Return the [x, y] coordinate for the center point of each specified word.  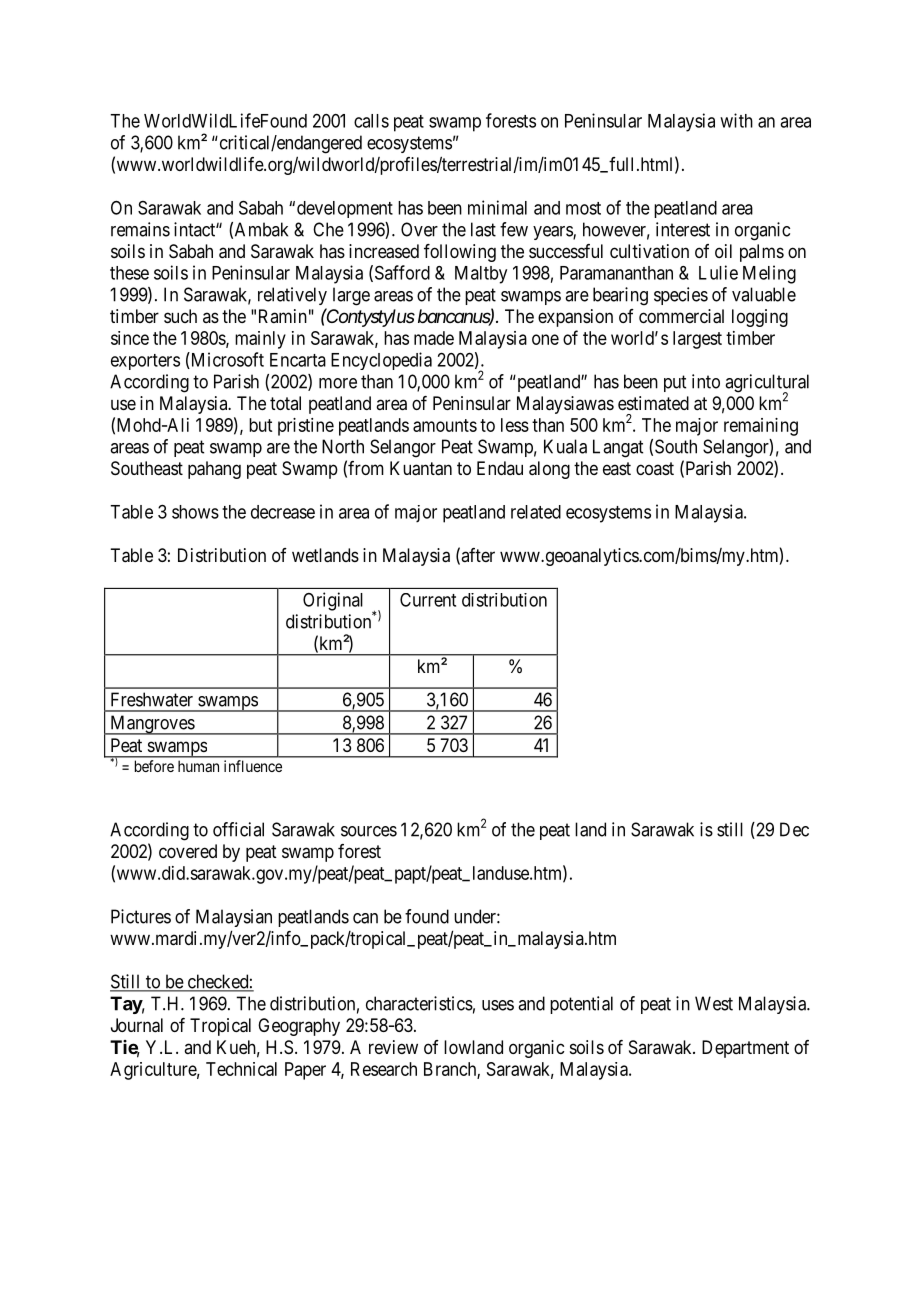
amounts [445, 425]
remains [140, 229]
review [393, 1047]
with [736, 120]
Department [745, 1049]
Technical [241, 1069]
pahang [214, 470]
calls [371, 121]
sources [369, 831]
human [198, 766]
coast [655, 468]
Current [428, 600]
